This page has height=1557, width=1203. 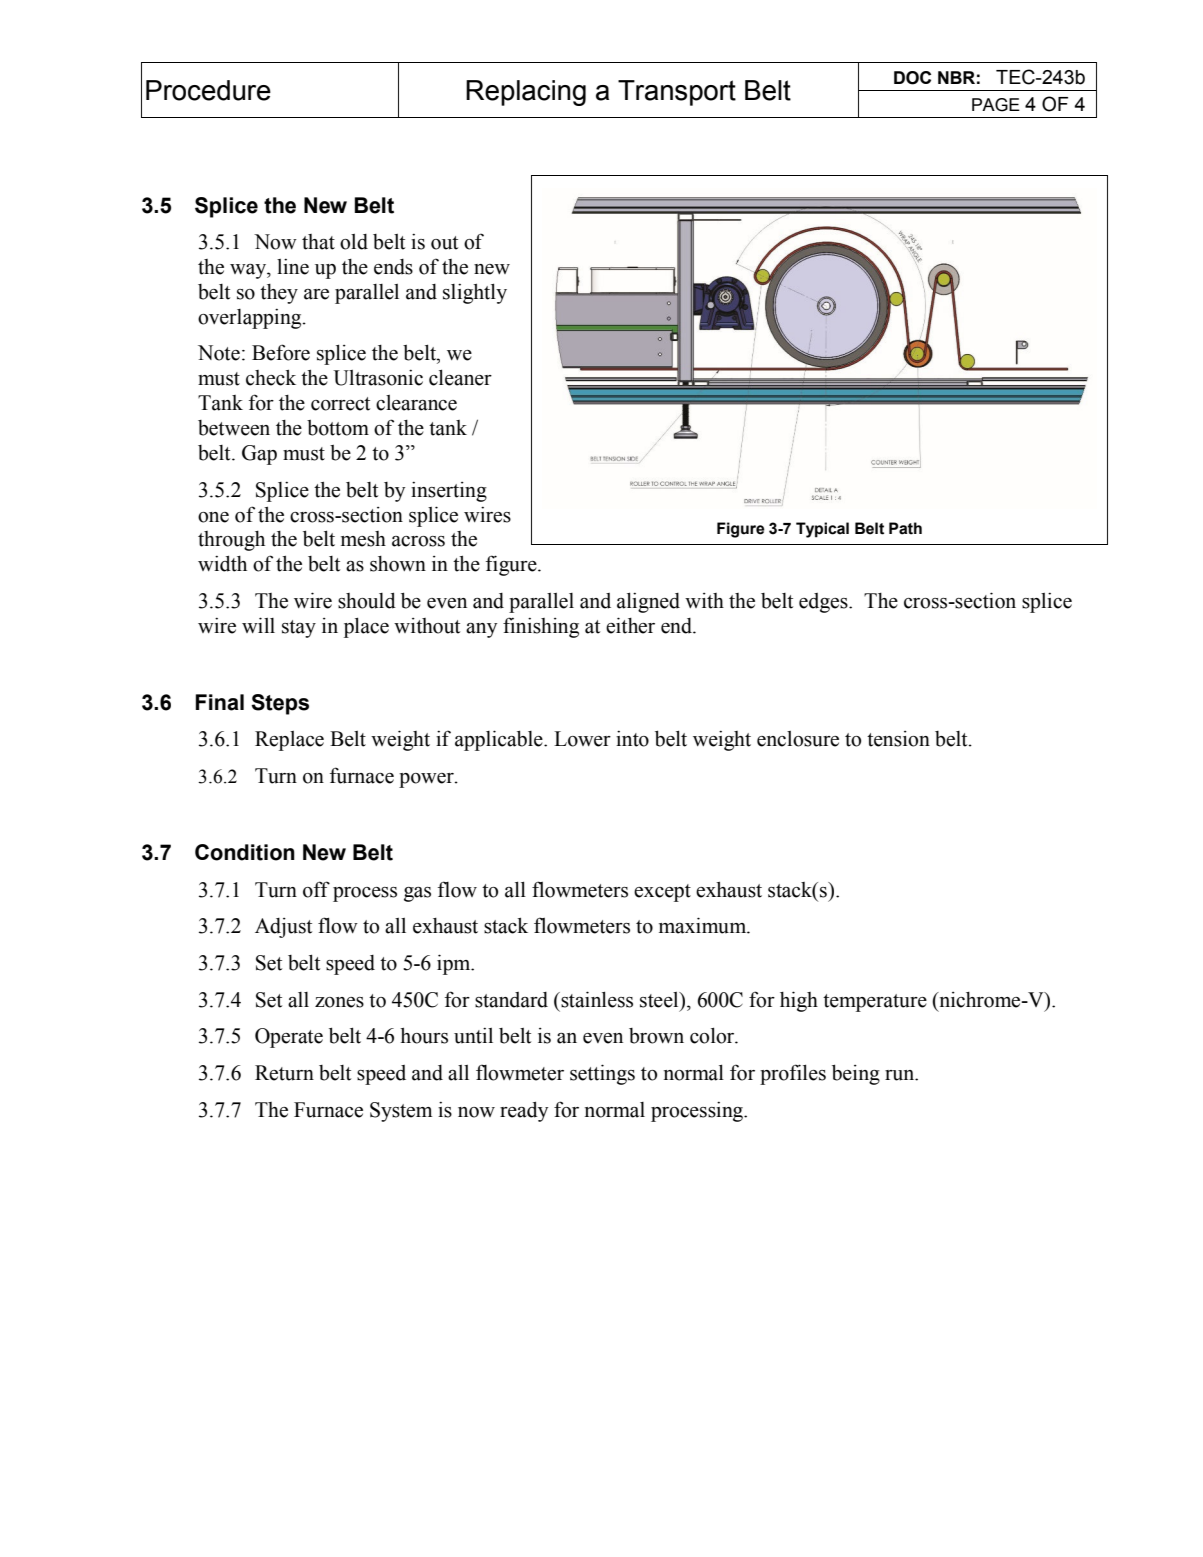 I want to click on Procedure, so click(x=208, y=90).
